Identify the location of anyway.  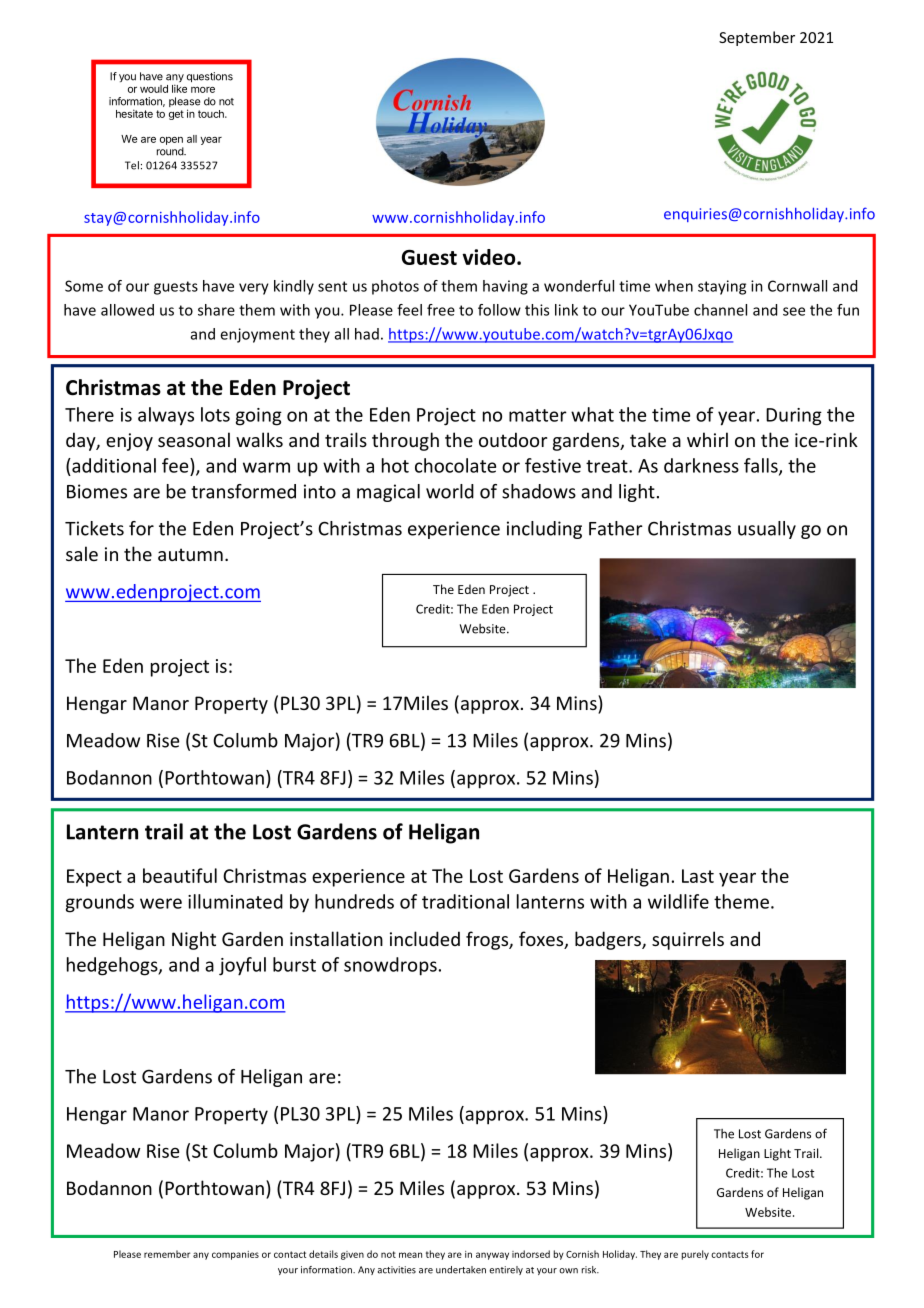
(492, 1256).
